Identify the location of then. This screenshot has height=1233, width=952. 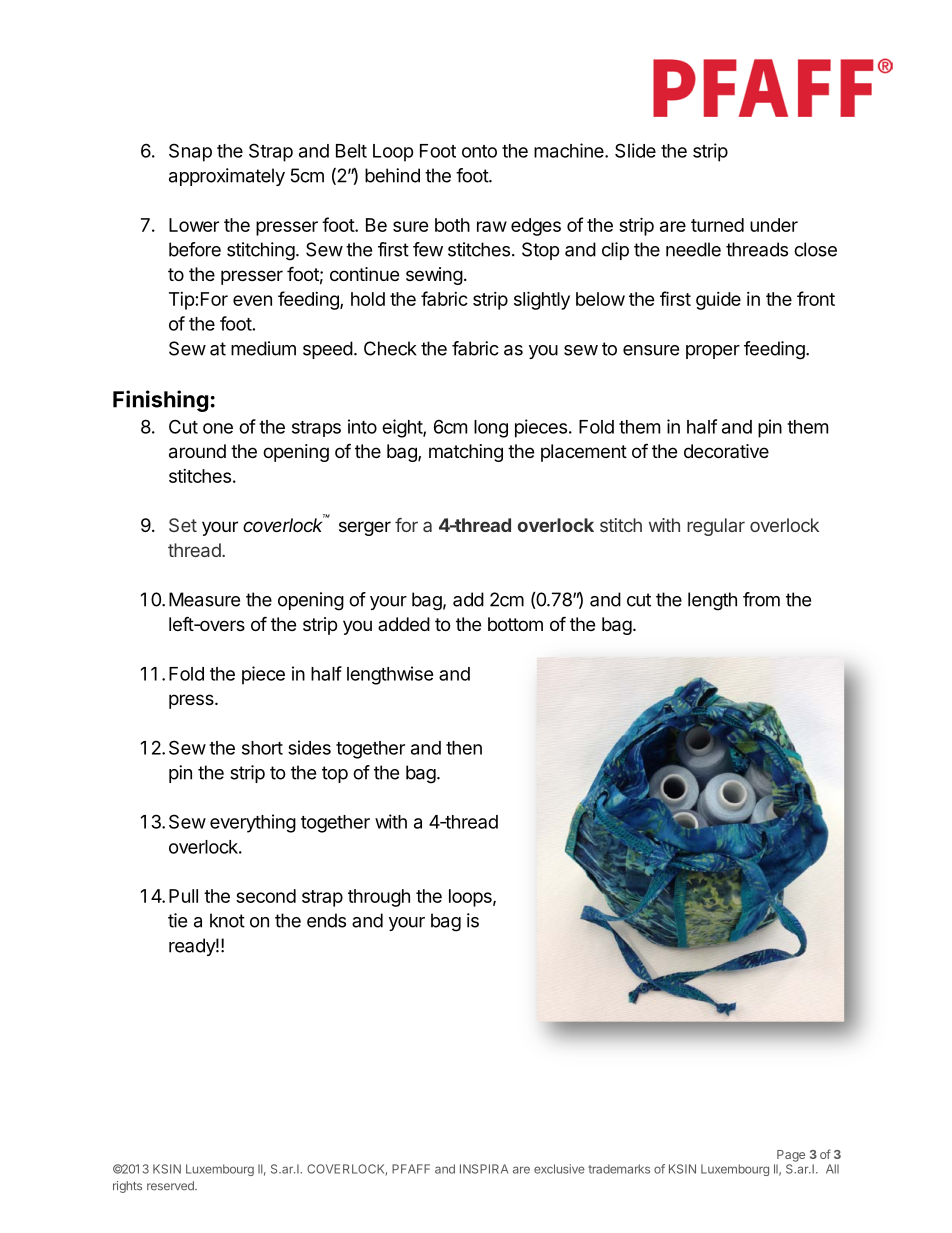
(464, 748).
